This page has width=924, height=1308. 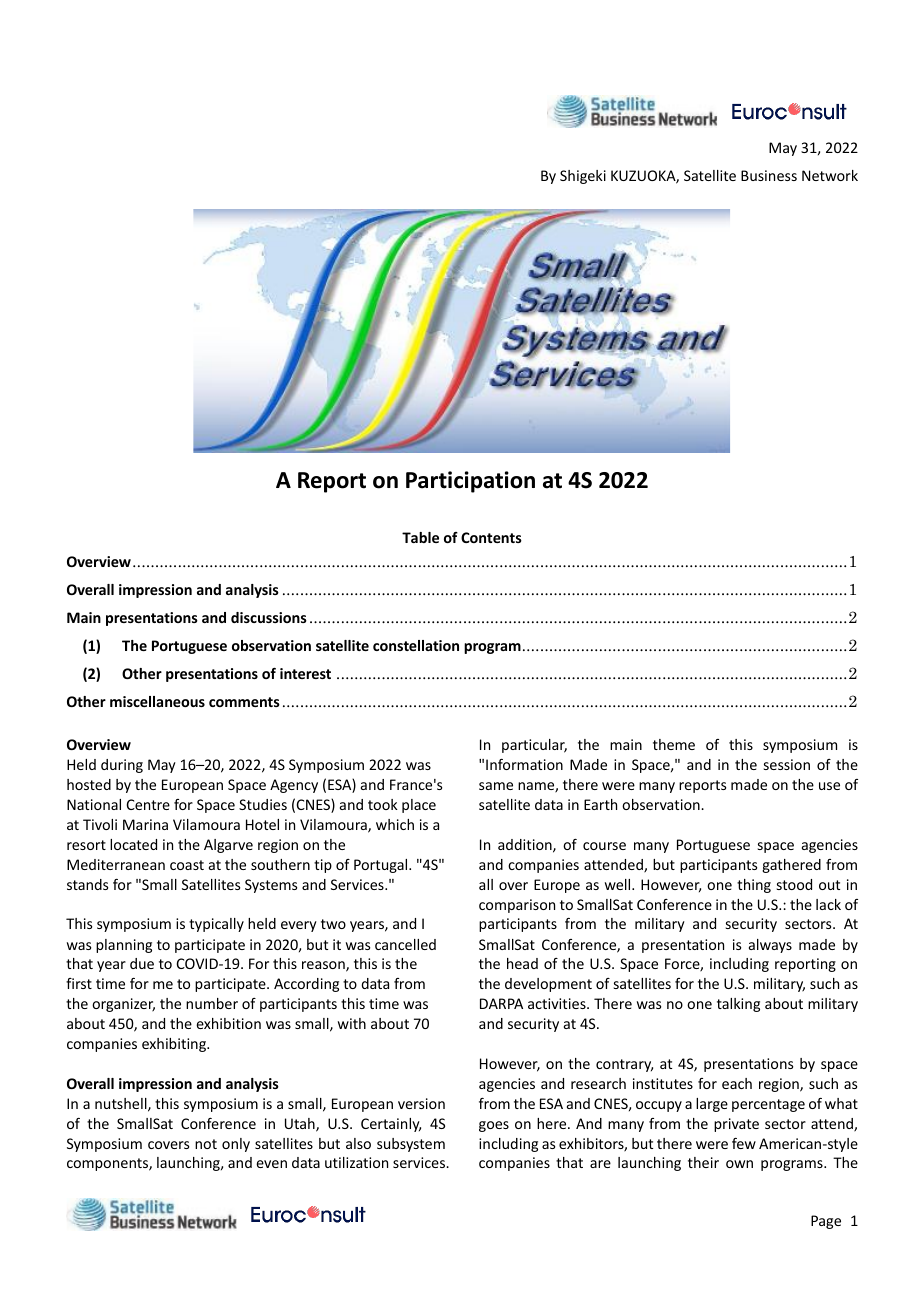 What do you see at coordinates (770, 946) in the page?
I see `always` at bounding box center [770, 946].
